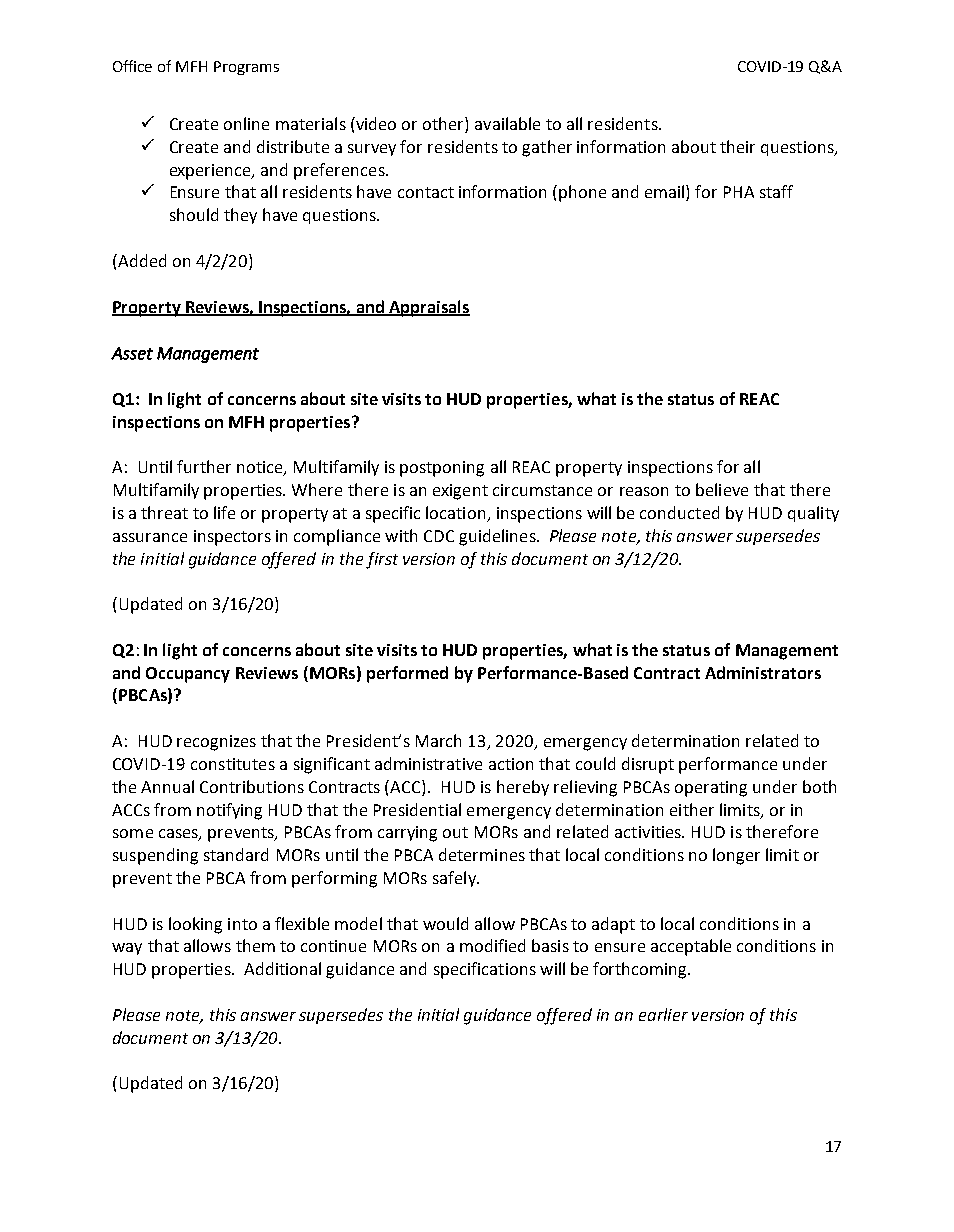 The height and width of the page is (1232, 954). Describe the element at coordinates (498, 537) in the page. I see `guidelines` at that location.
